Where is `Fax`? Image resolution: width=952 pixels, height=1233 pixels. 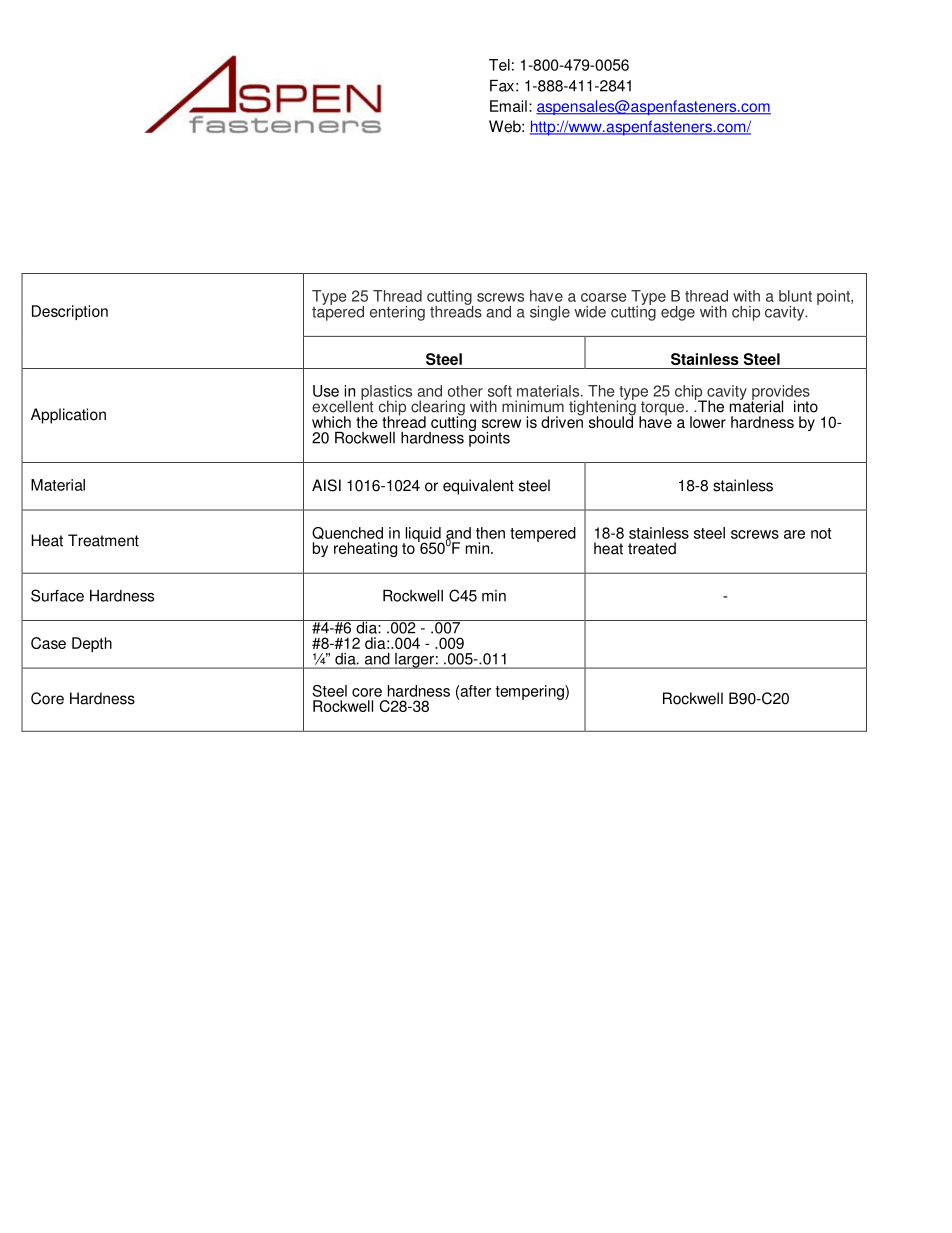 Fax is located at coordinates (502, 86).
